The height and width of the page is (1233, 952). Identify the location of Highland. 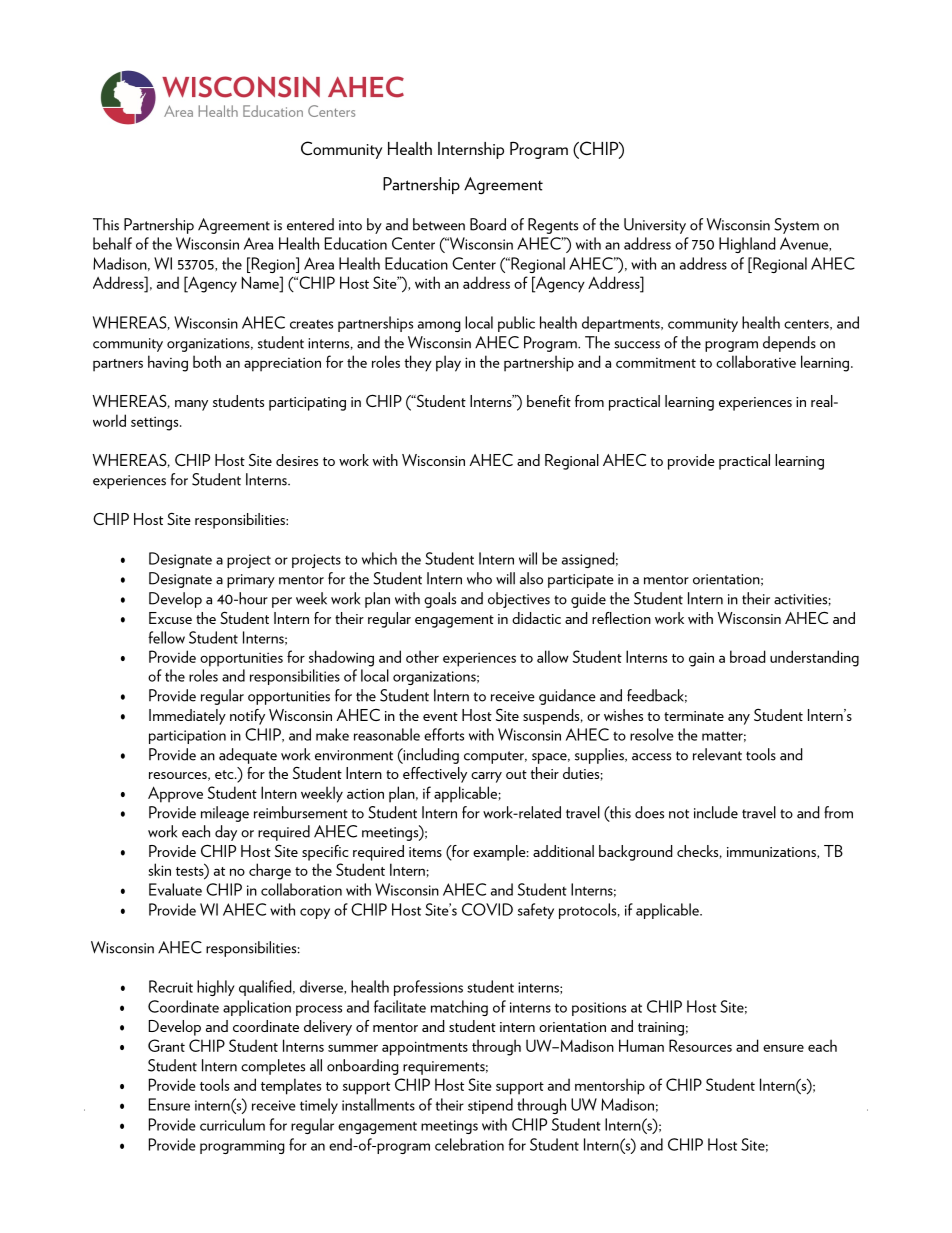
(747, 245).
